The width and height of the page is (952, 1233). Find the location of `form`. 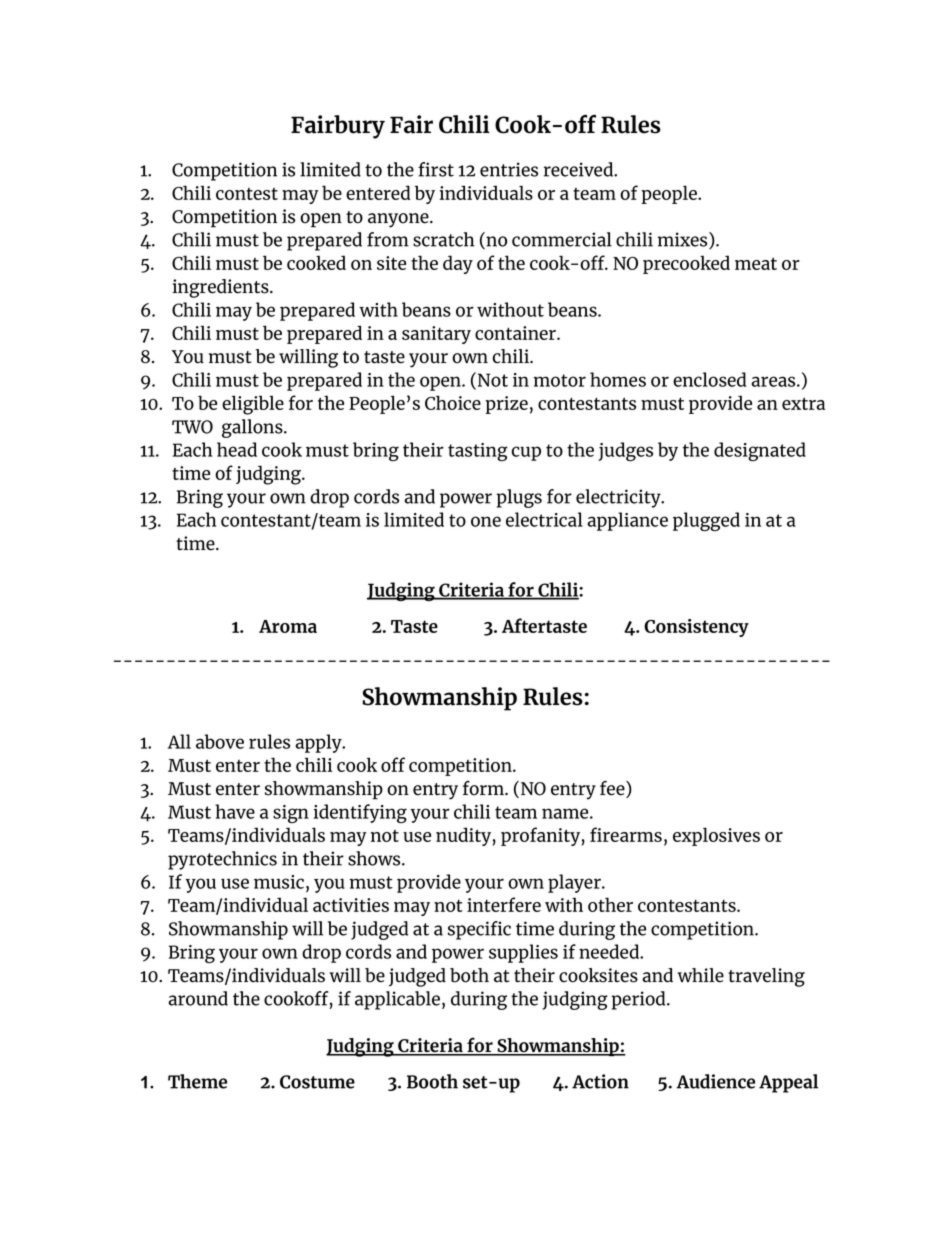

form is located at coordinates (484, 788).
